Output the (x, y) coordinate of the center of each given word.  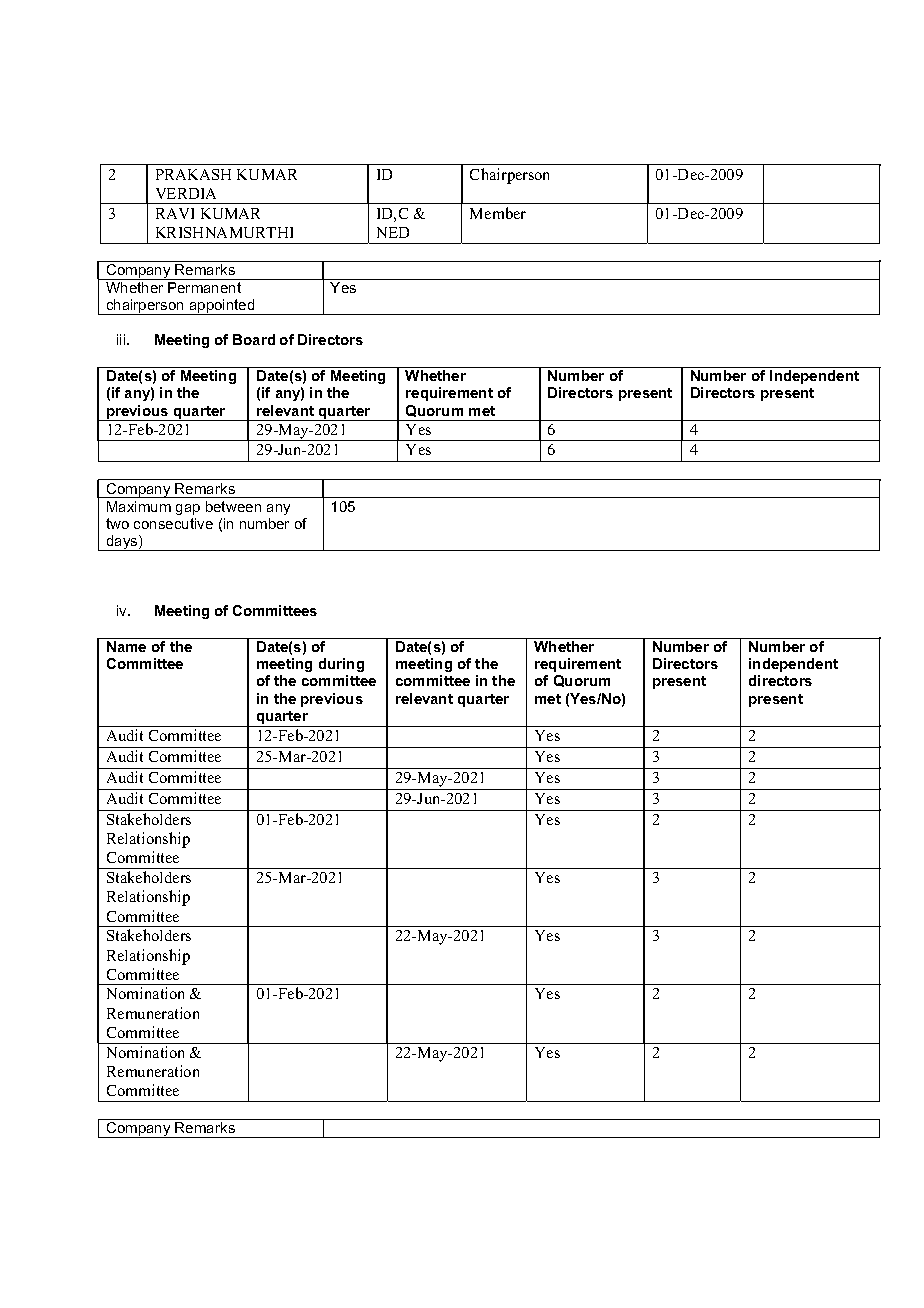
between (233, 506)
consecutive (173, 523)
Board (254, 339)
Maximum (139, 506)
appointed (222, 307)
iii (122, 339)
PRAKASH (193, 174)
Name (126, 646)
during (341, 665)
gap (188, 509)
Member (498, 213)
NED (393, 232)
